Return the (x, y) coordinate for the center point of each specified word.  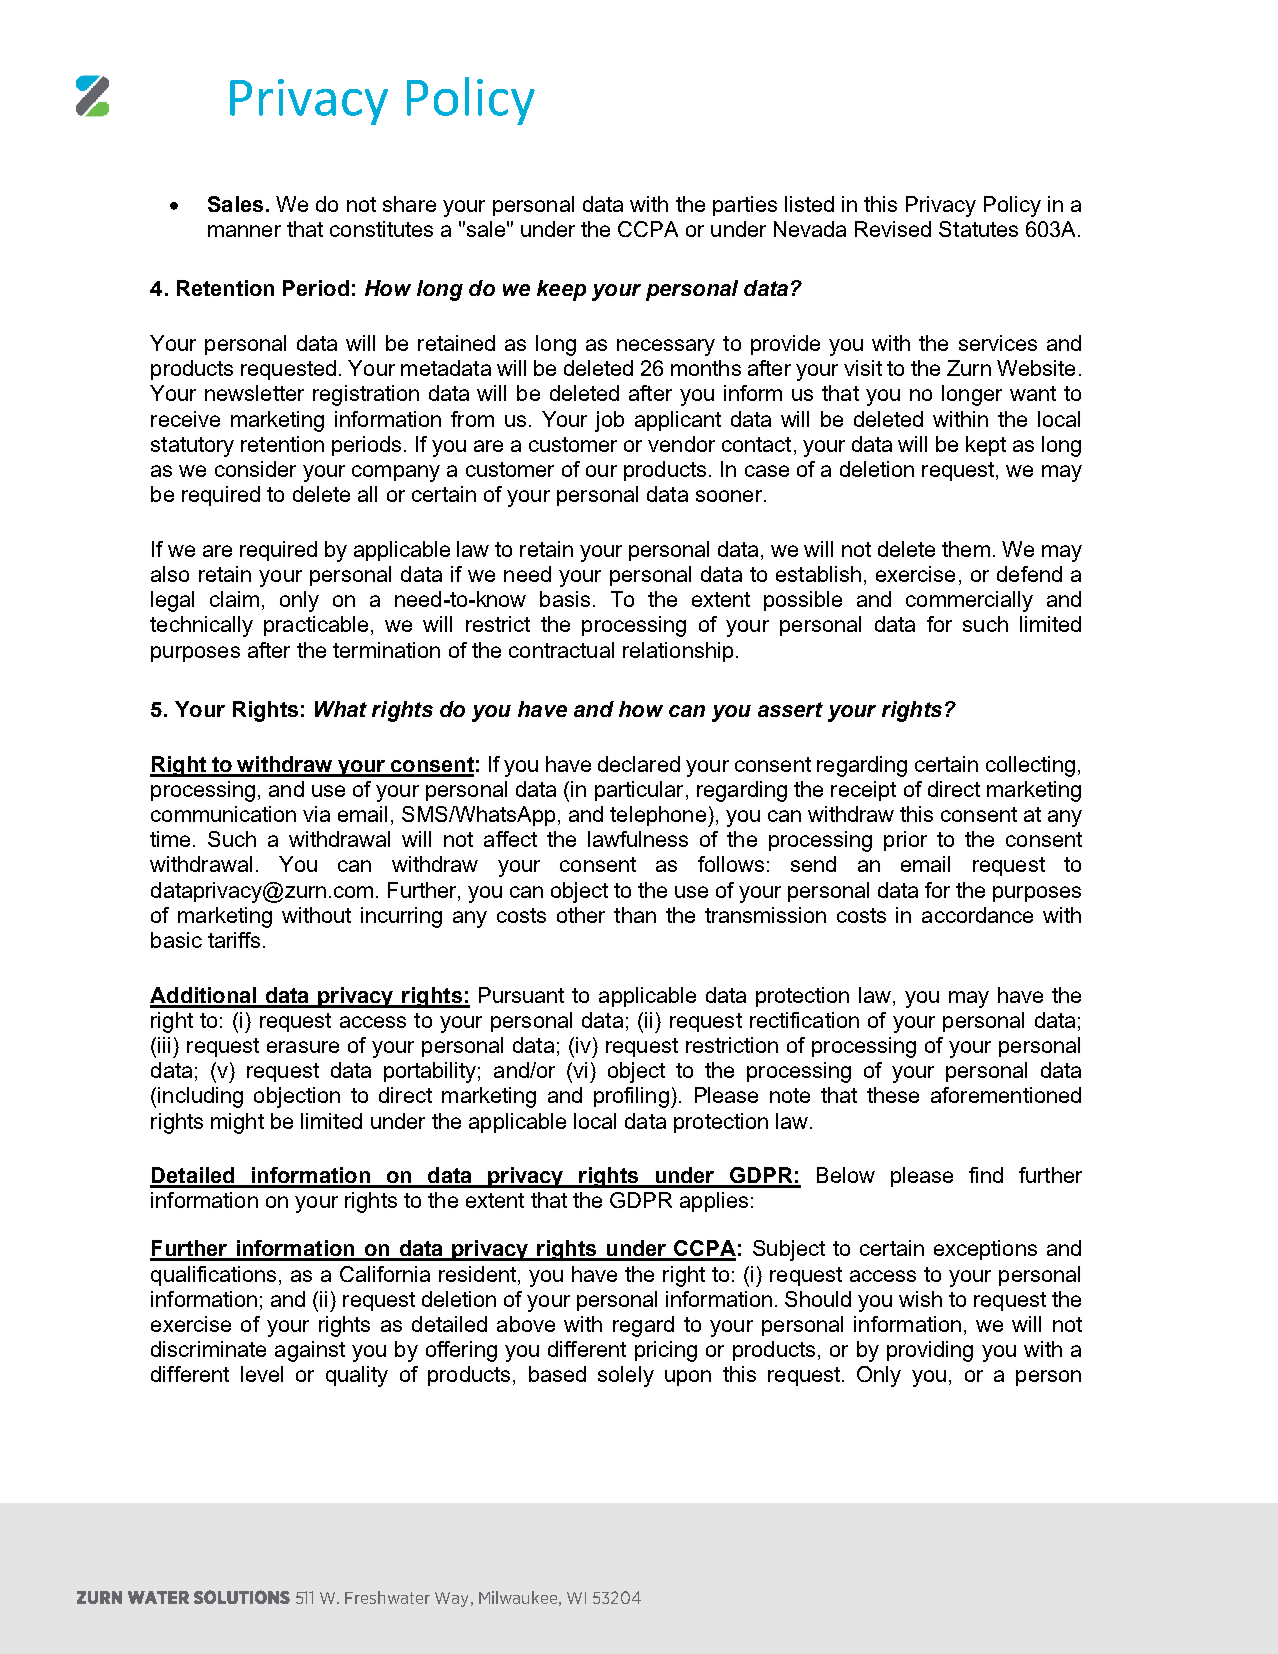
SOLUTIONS (242, 1597)
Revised (893, 229)
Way (451, 1599)
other (581, 915)
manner (244, 231)
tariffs (234, 940)
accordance (977, 915)
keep (561, 290)
